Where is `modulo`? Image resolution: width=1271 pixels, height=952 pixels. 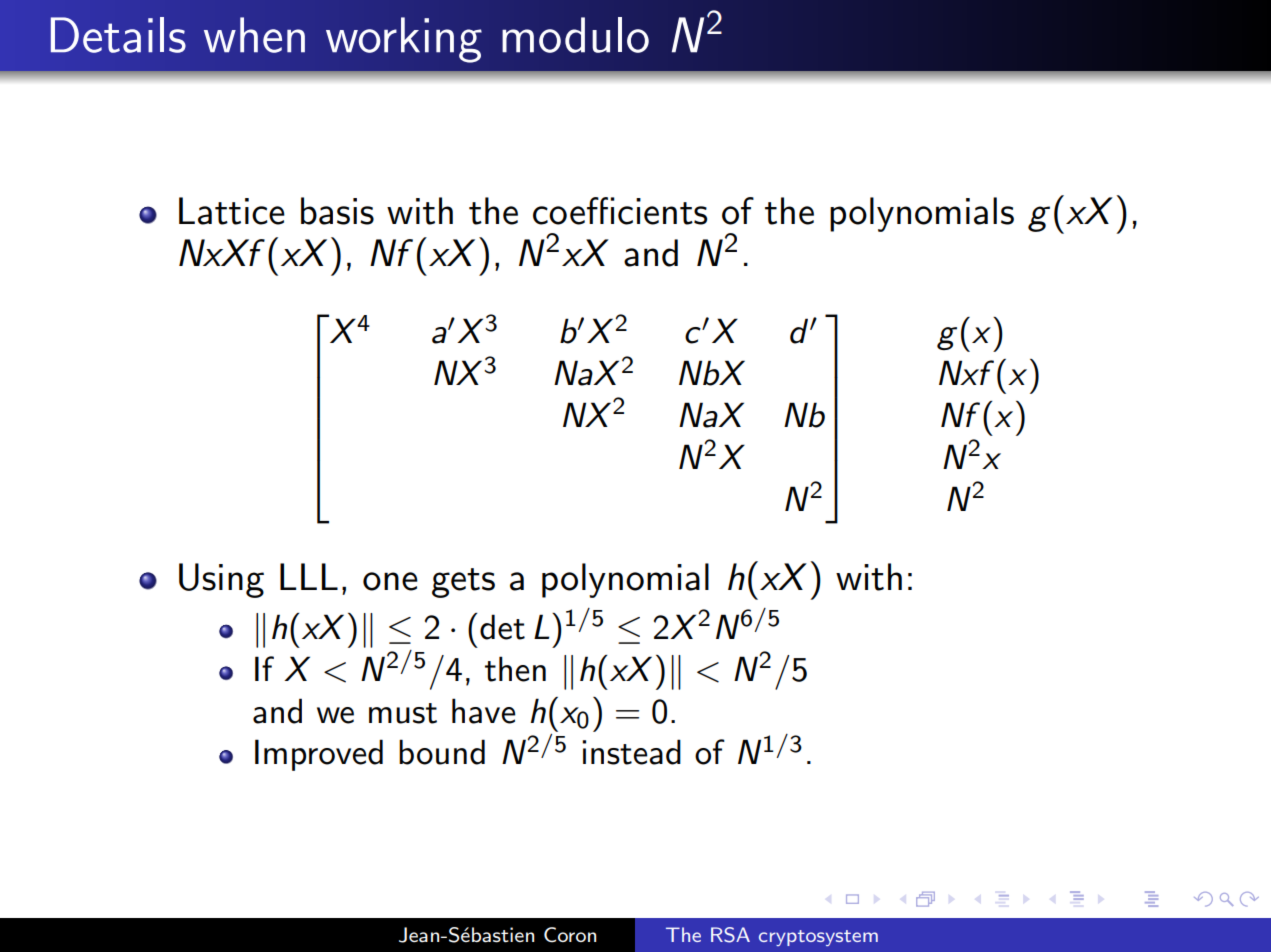 modulo is located at coordinates (575, 35).
